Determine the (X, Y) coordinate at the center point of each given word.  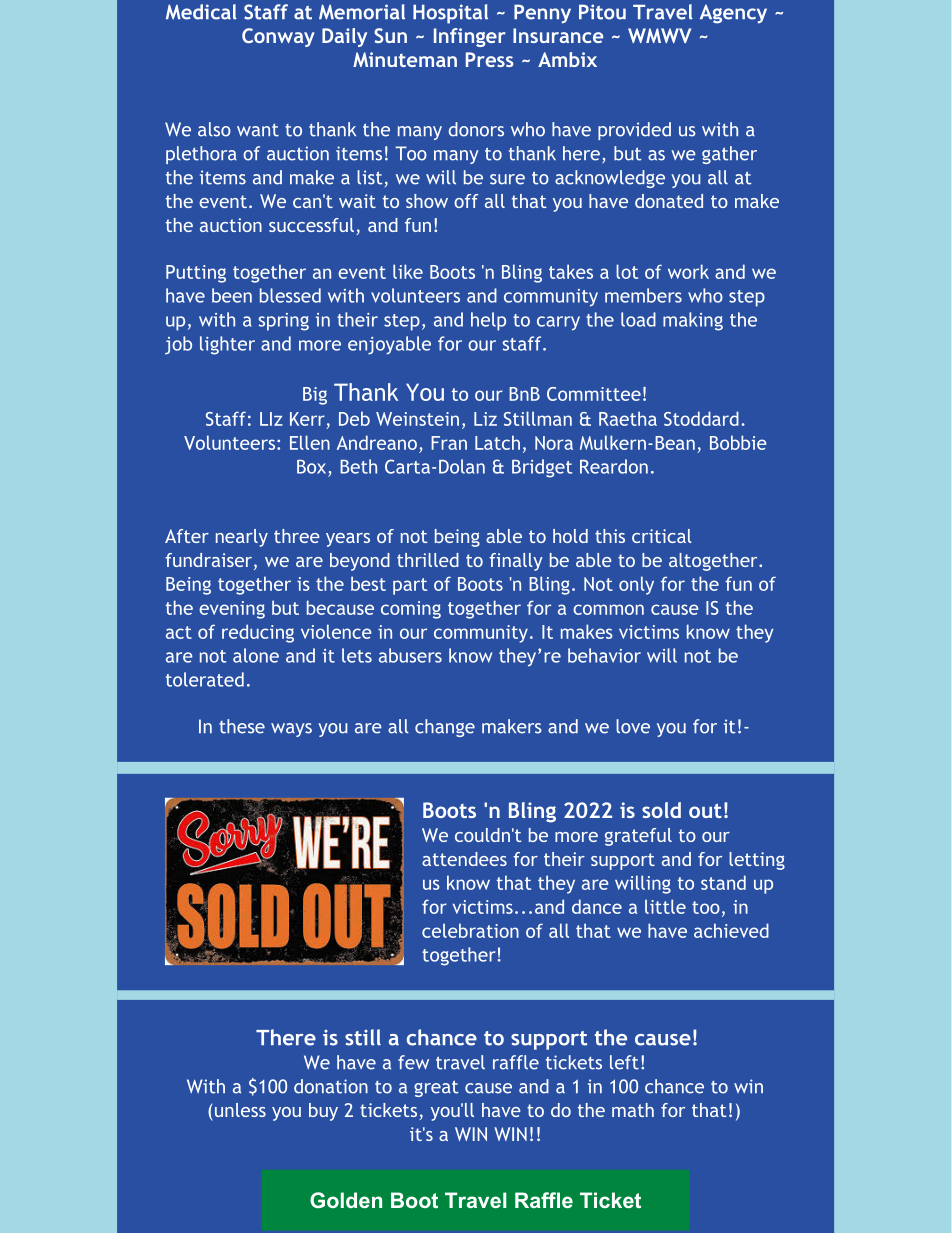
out (705, 810)
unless (239, 1110)
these (242, 726)
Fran (449, 443)
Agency (733, 14)
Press (490, 59)
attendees (464, 859)
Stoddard (701, 418)
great (436, 1088)
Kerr (307, 419)
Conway (278, 37)
